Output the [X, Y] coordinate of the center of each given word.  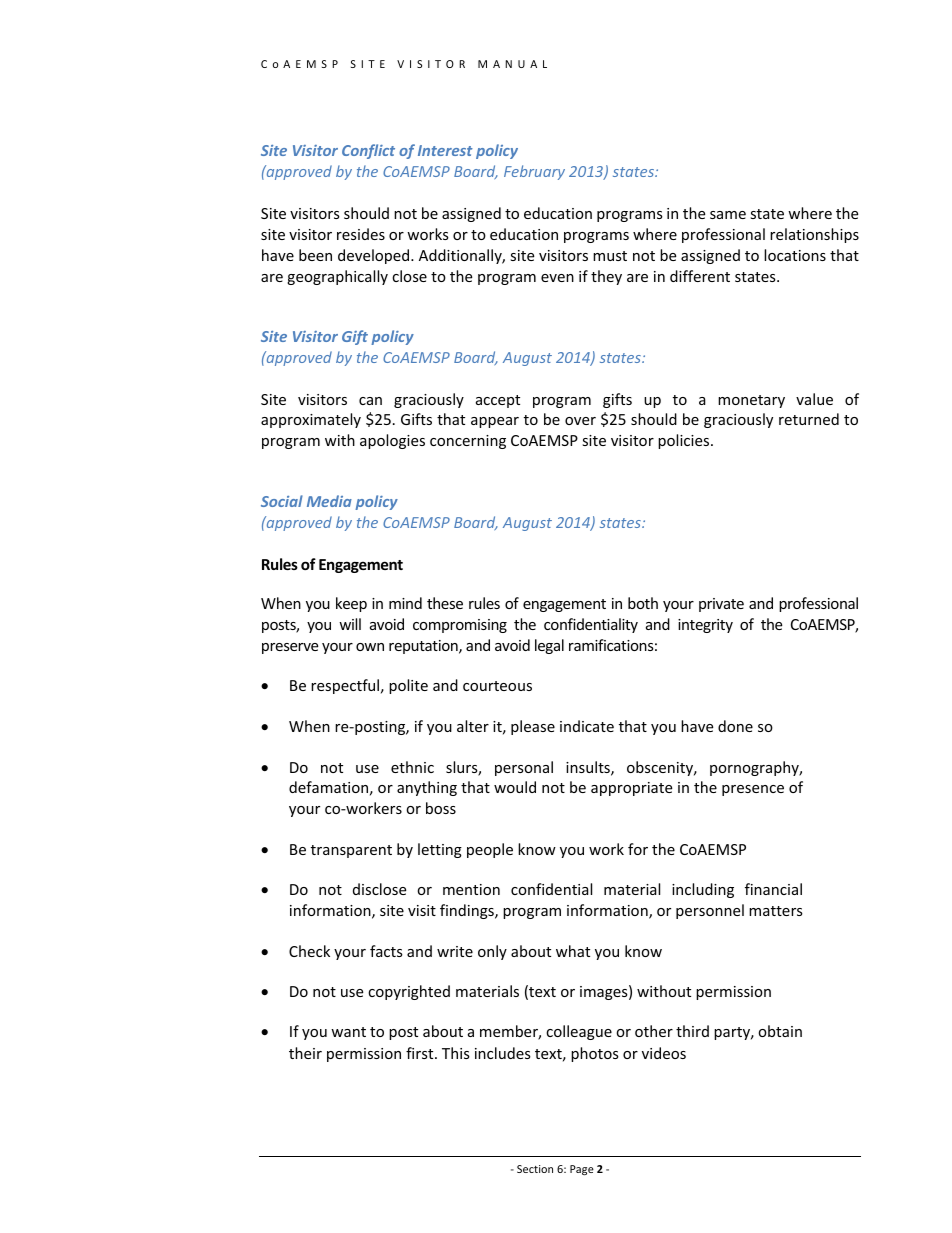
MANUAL [512, 64]
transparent [351, 851]
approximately [311, 420]
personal [524, 768]
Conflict [368, 151]
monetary [751, 401]
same [728, 215]
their [305, 1053]
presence [753, 790]
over [580, 421]
